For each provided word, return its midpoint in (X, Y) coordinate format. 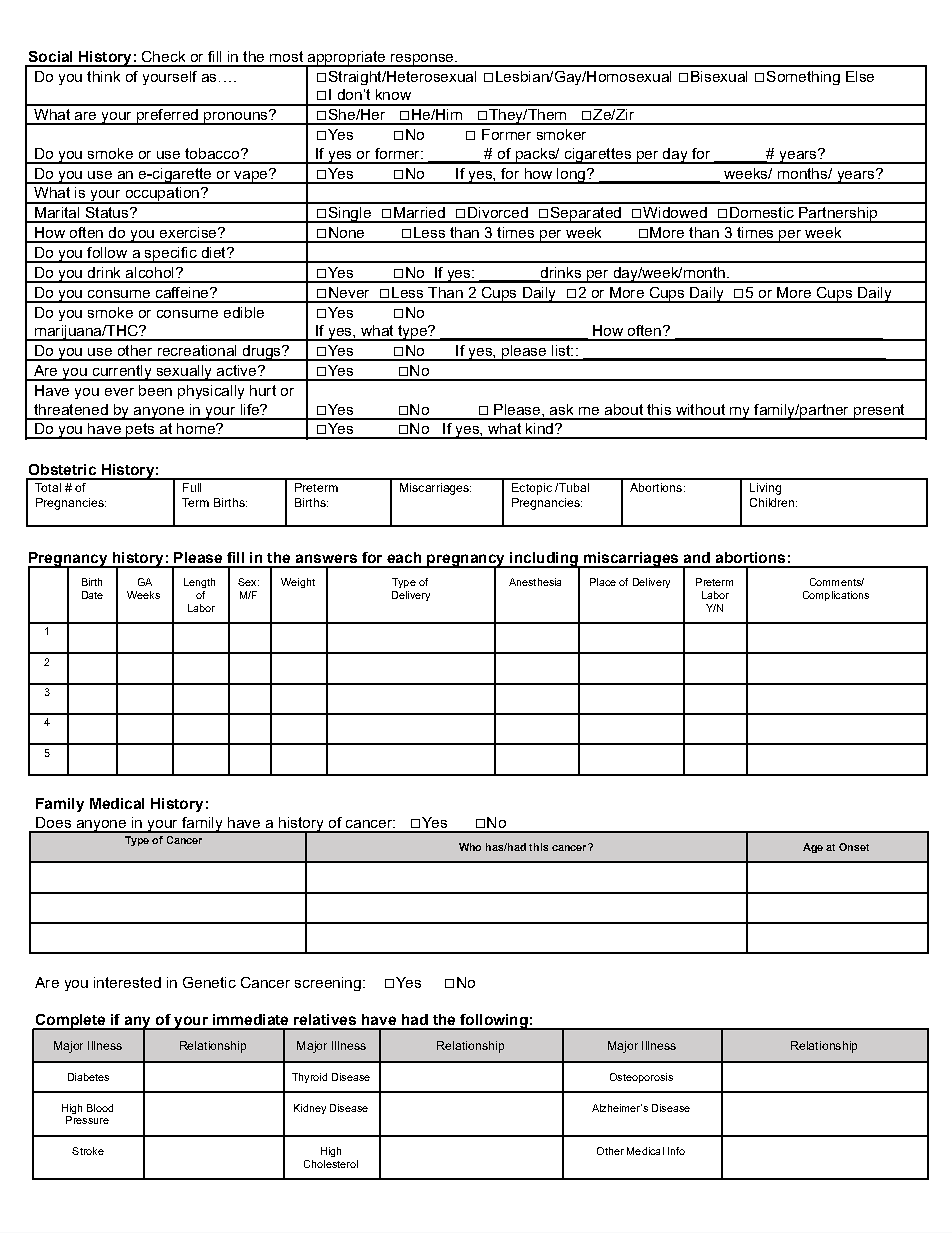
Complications (836, 596)
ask (561, 409)
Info (676, 1151)
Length (199, 583)
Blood (100, 1108)
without (700, 409)
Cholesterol (331, 1164)
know (393, 94)
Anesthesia (535, 582)
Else (860, 76)
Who (470, 847)
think (103, 76)
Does (53, 822)
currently (122, 373)
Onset (854, 847)
